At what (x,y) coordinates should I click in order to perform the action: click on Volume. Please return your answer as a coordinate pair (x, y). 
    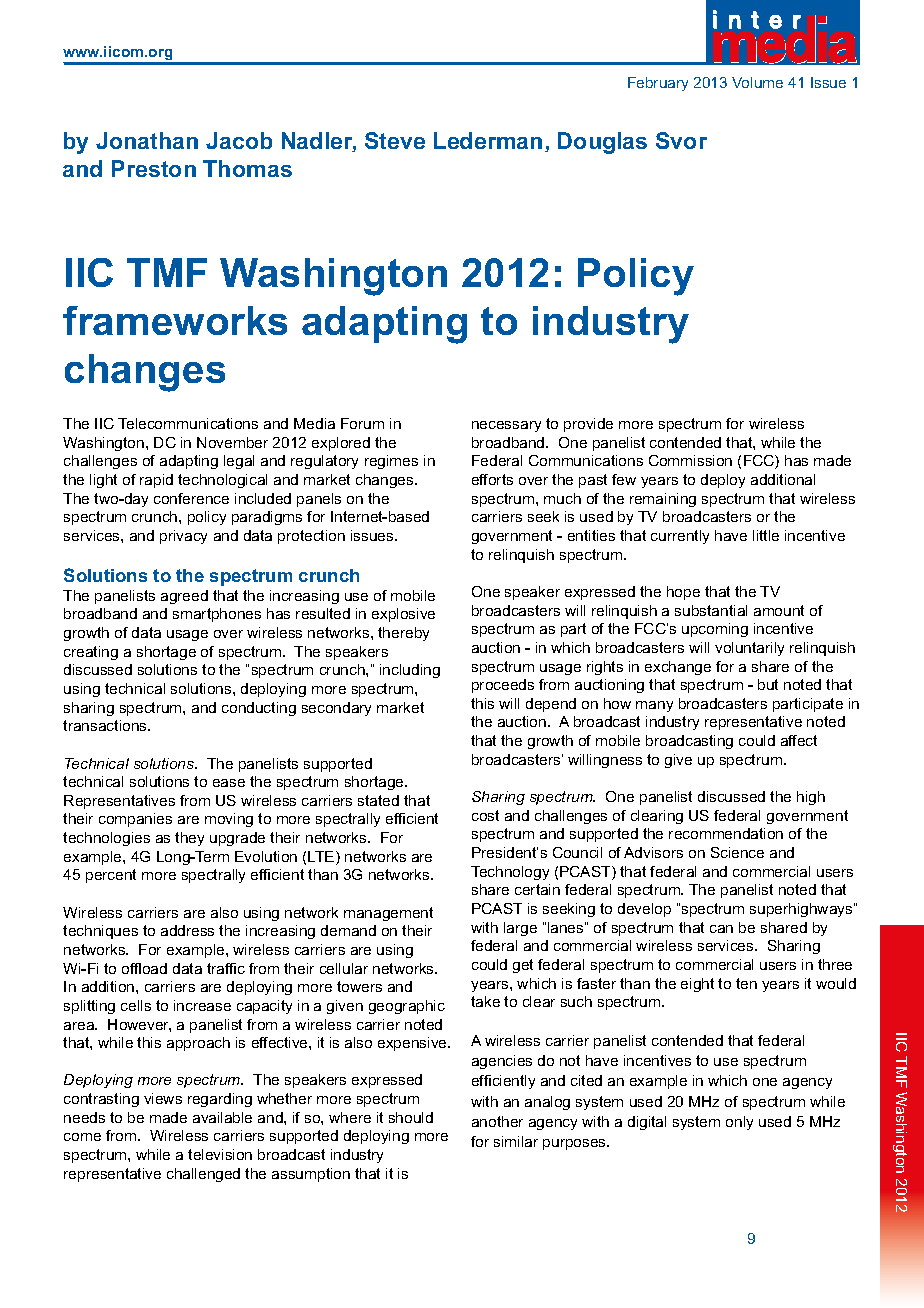
    Looking at the image, I should click on (757, 82).
